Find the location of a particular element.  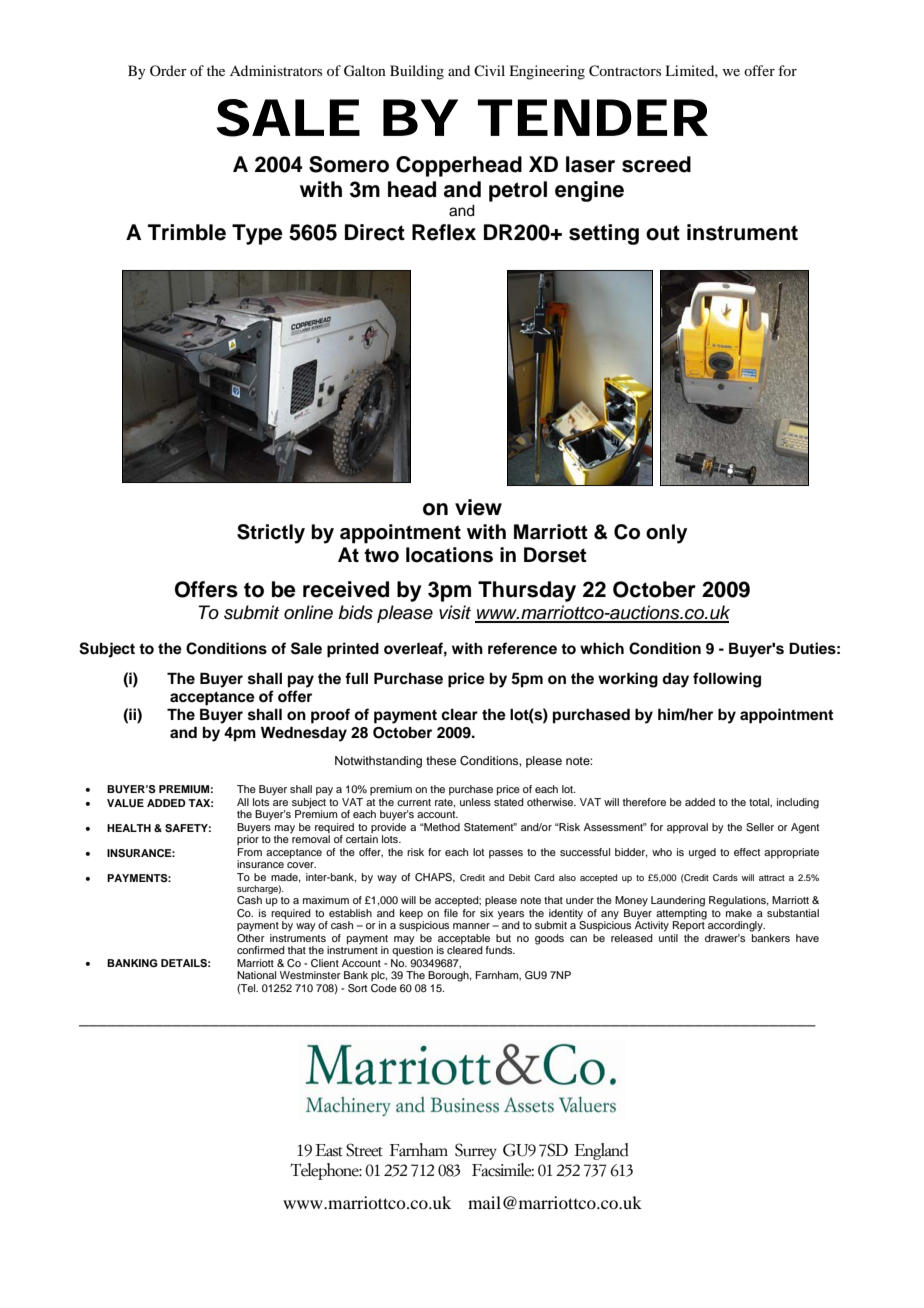

Order is located at coordinates (168, 70).
